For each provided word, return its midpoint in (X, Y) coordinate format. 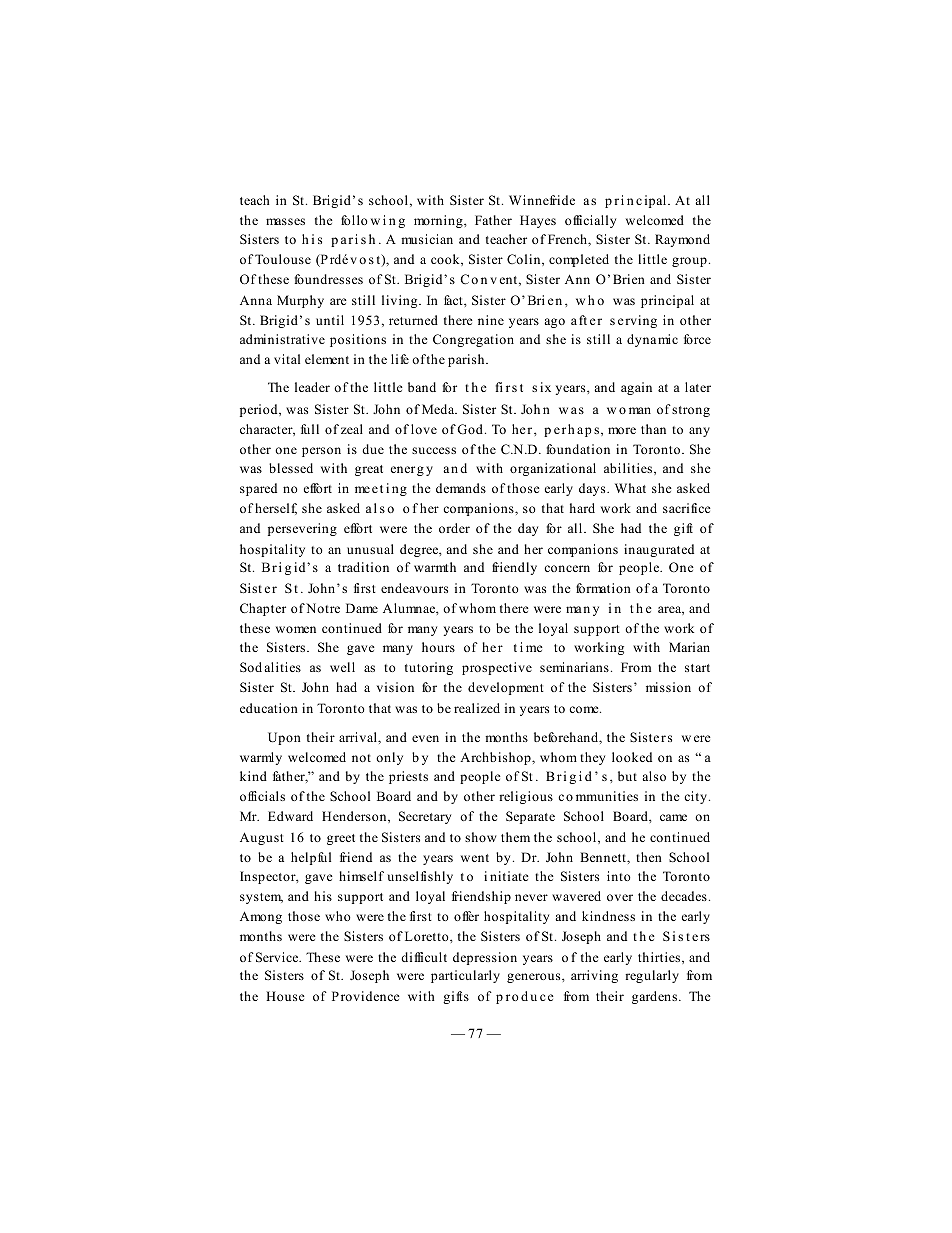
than (653, 429)
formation (603, 588)
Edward (290, 816)
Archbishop (496, 758)
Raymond (682, 240)
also (654, 776)
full (310, 429)
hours (438, 647)
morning (439, 221)
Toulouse (283, 259)
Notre (323, 608)
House (285, 996)
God (470, 429)
